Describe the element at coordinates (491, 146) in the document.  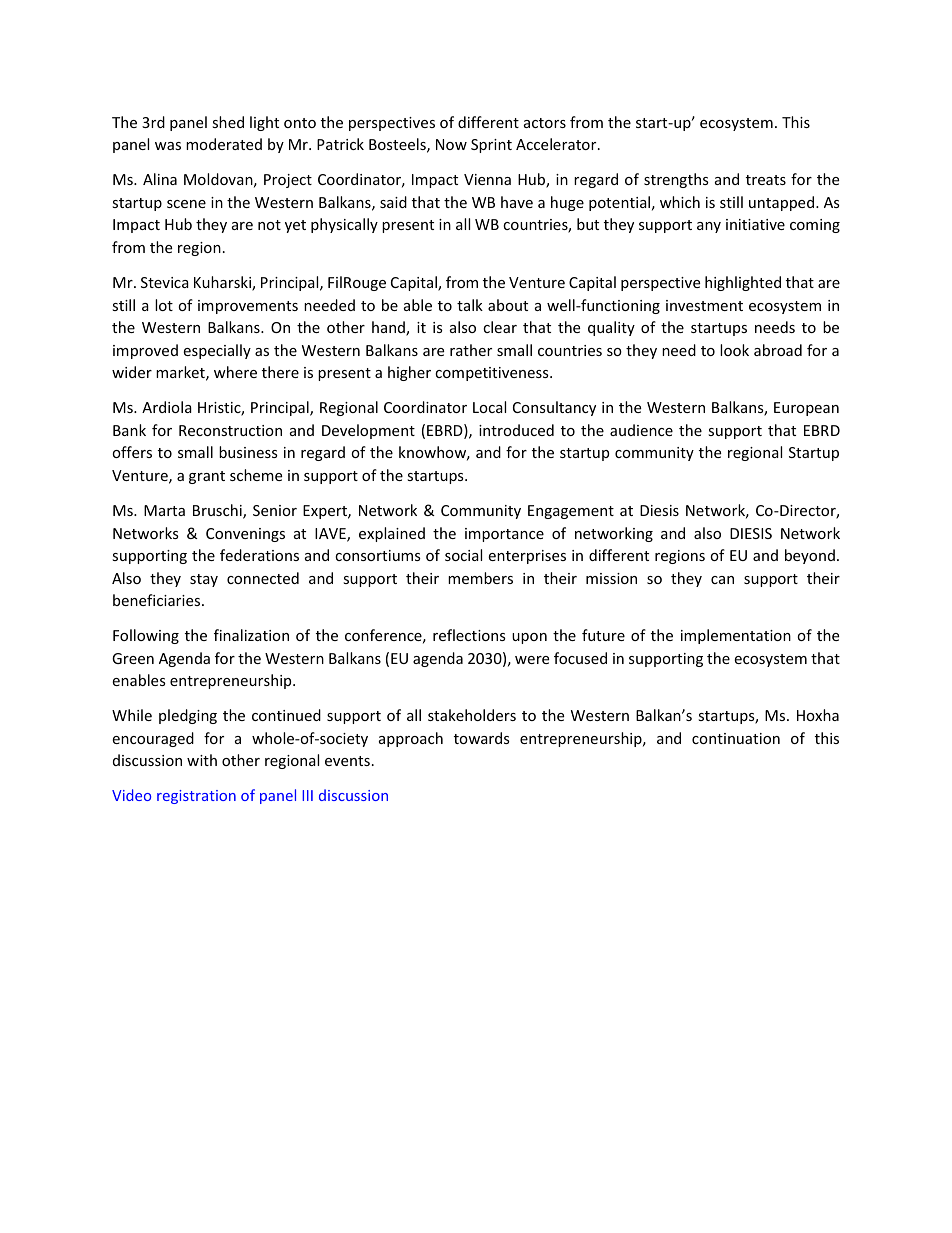
I see `Sprint` at that location.
